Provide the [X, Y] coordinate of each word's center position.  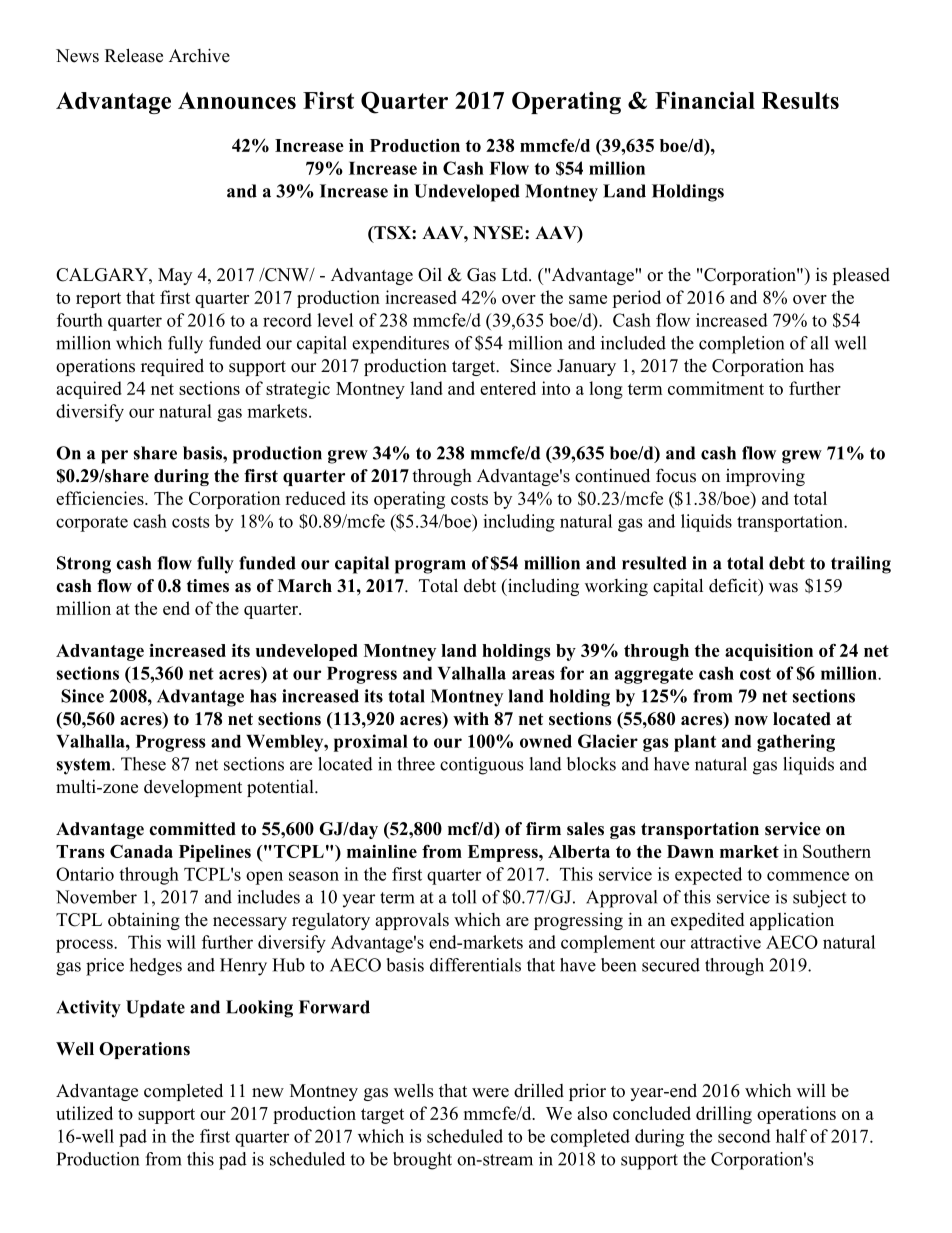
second [744, 1136]
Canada [141, 851]
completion [741, 345]
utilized [84, 1113]
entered [508, 388]
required [172, 367]
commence [808, 876]
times [208, 586]
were [490, 1093]
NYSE [499, 233]
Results [800, 100]
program [430, 567]
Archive [199, 55]
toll [464, 897]
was [783, 588]
